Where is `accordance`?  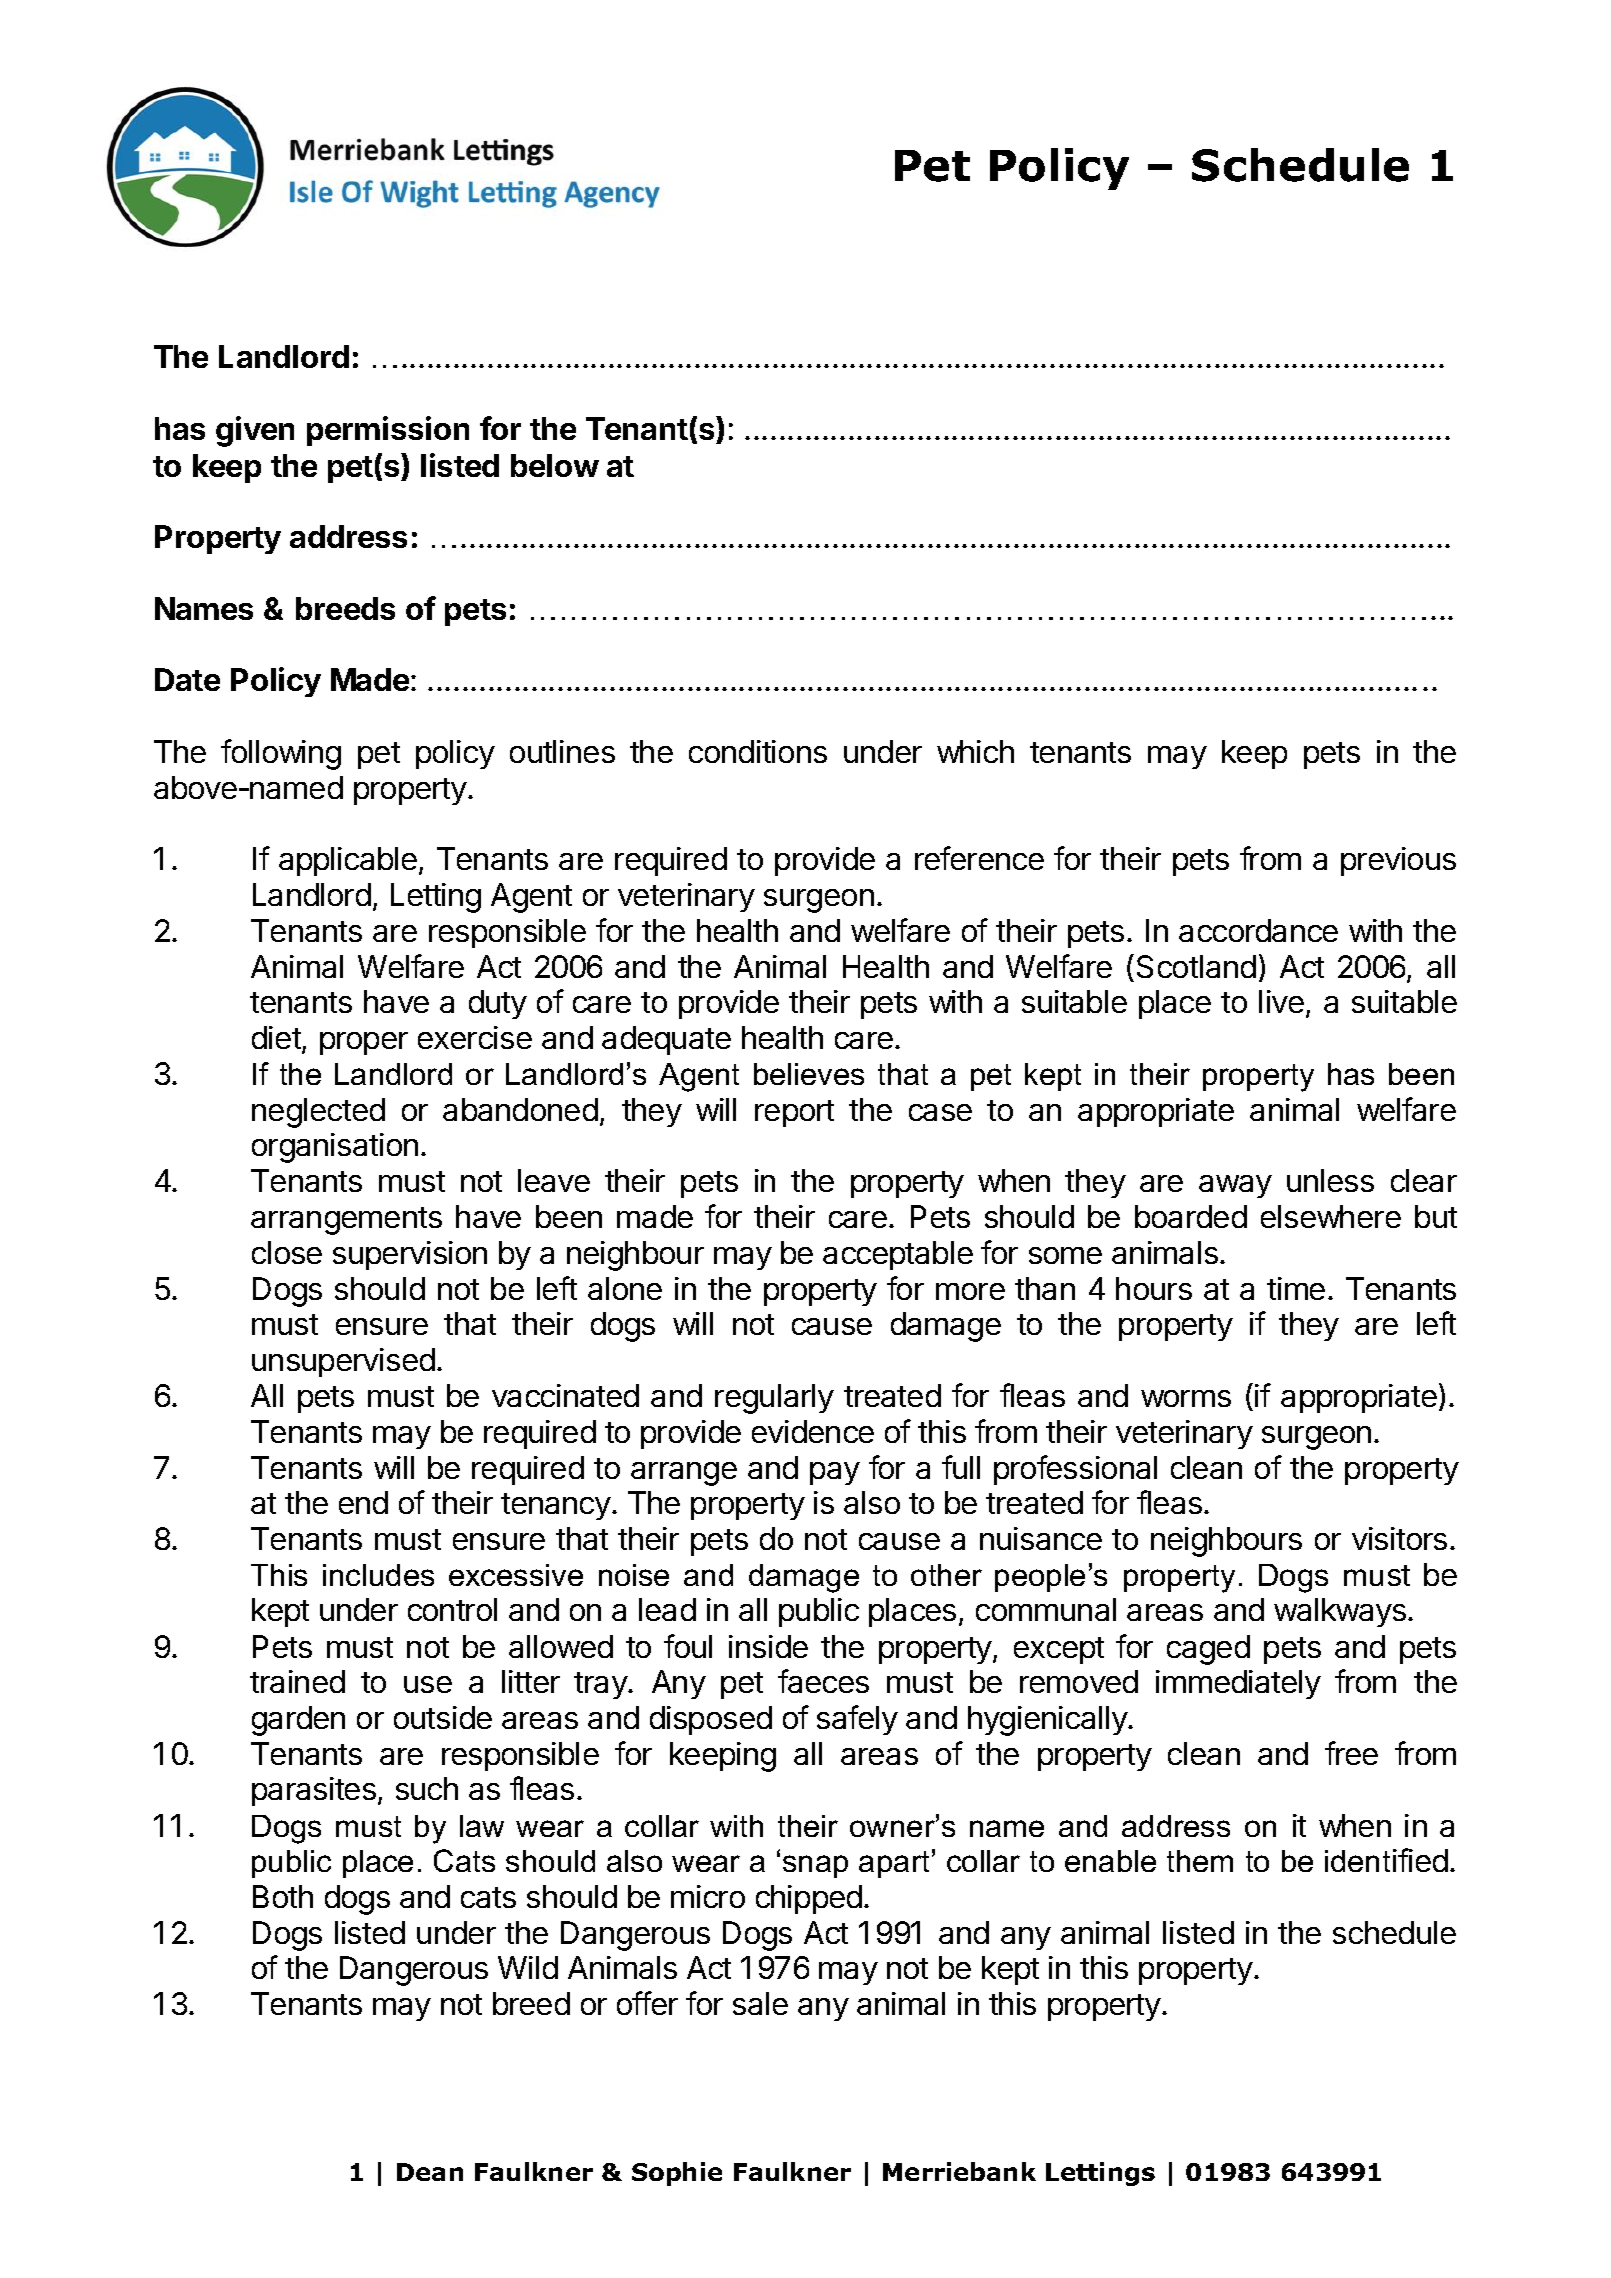 accordance is located at coordinates (1258, 930).
